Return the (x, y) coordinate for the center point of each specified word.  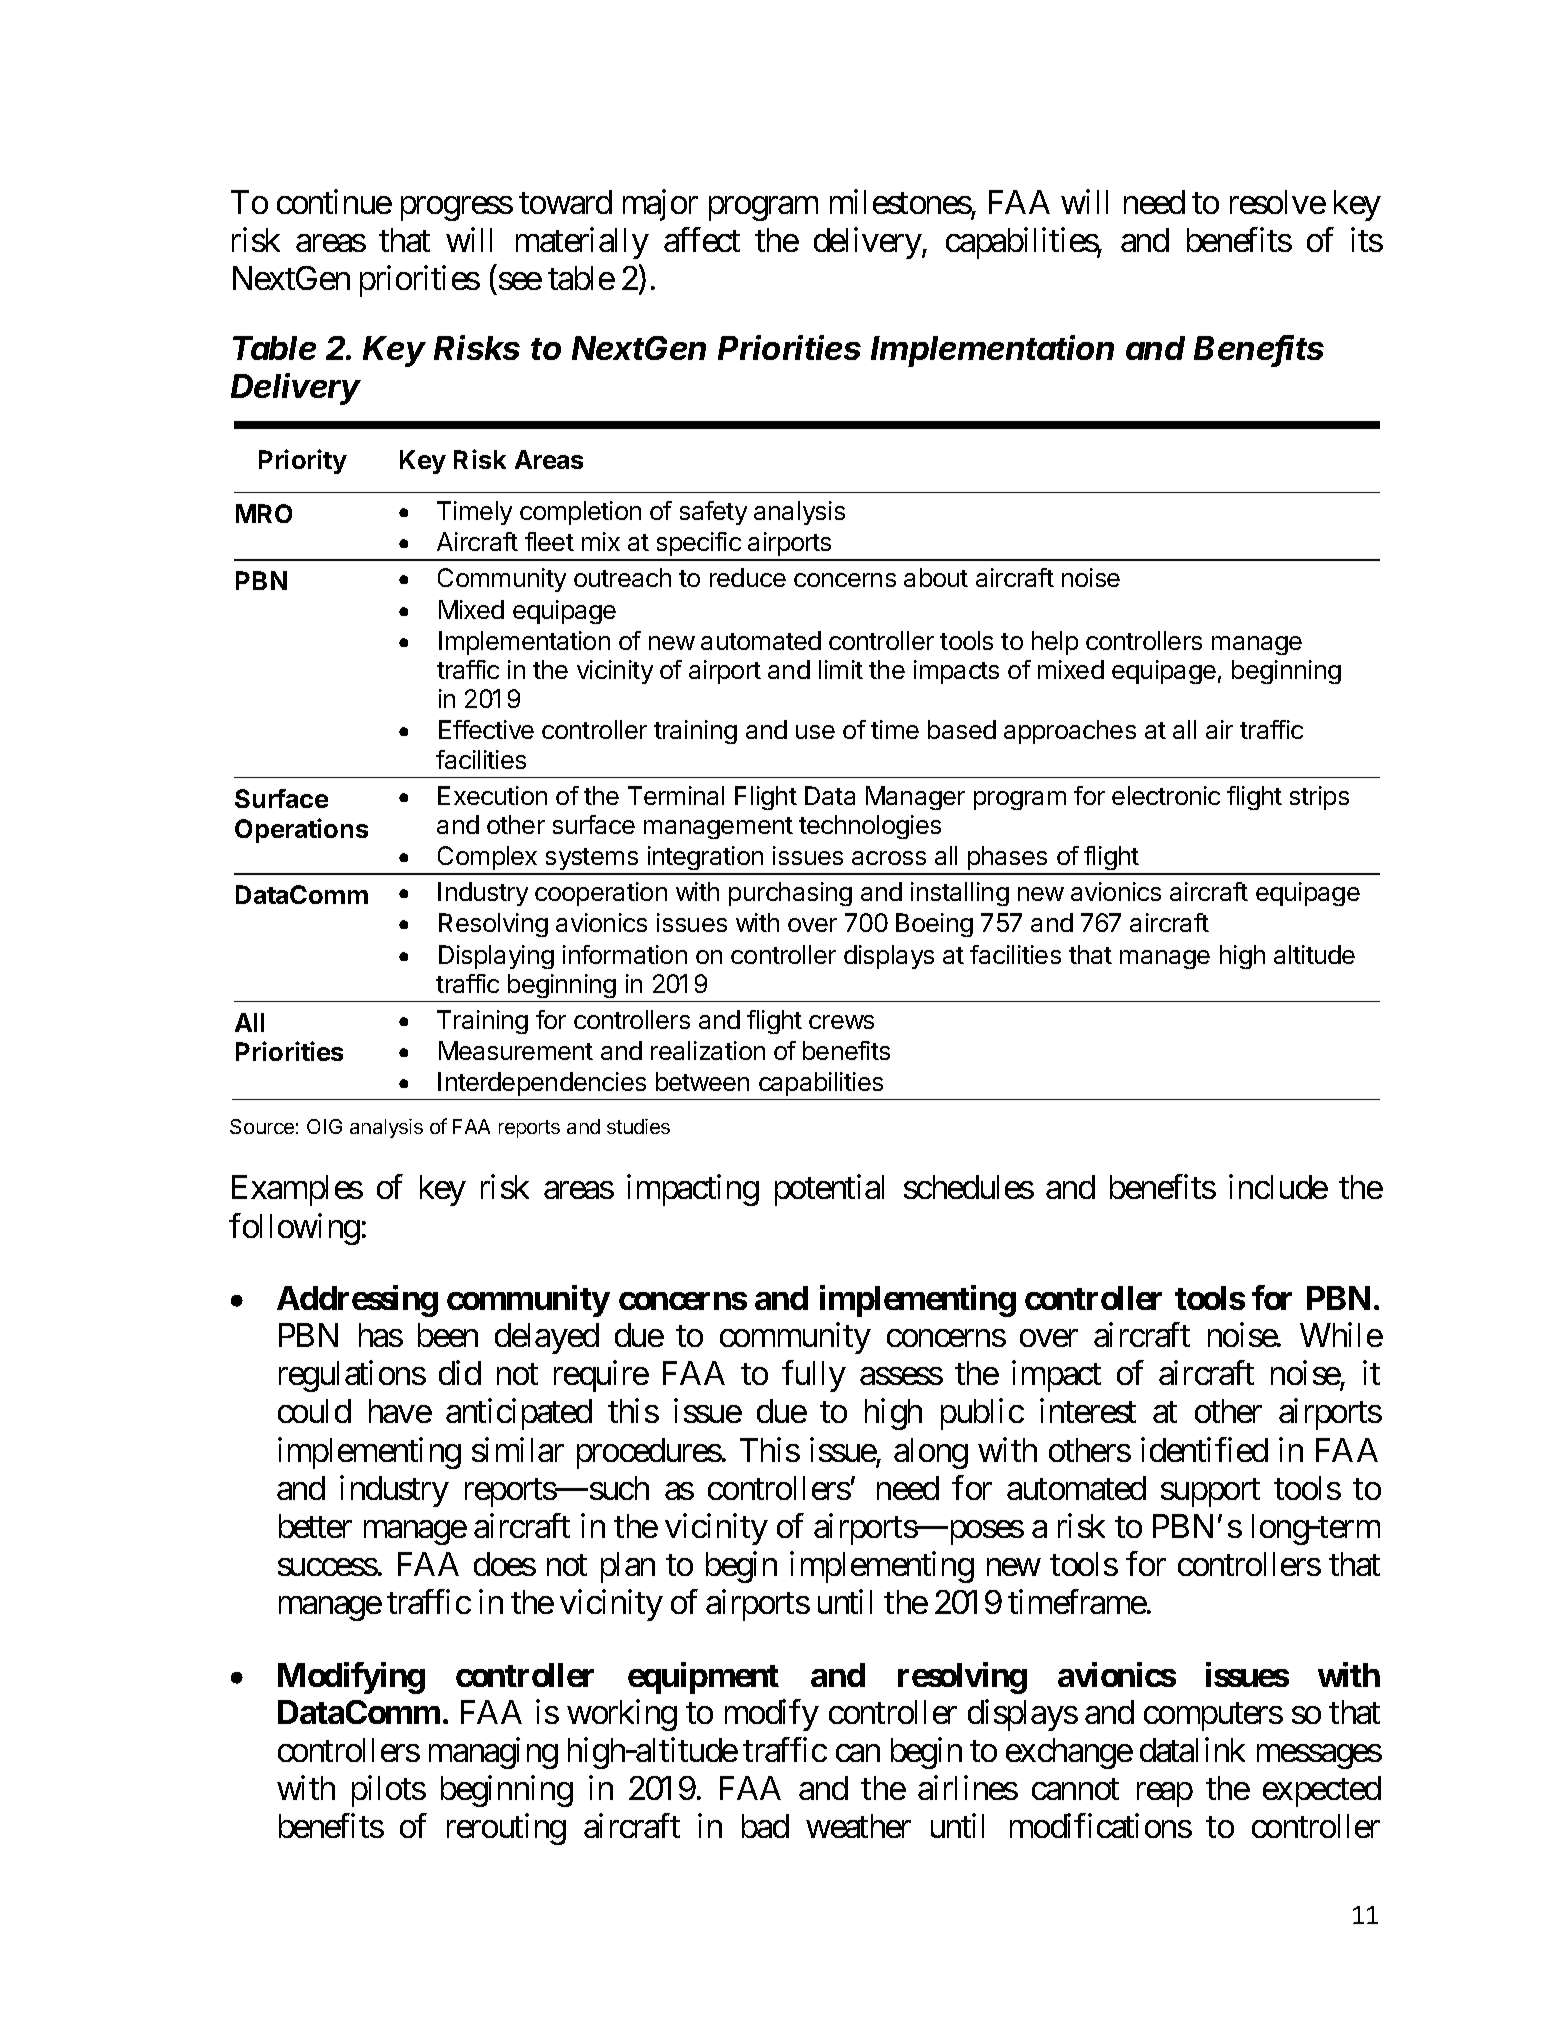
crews (841, 1022)
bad (765, 1826)
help (1055, 643)
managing (493, 1753)
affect (702, 239)
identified (1204, 1449)
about (936, 577)
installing (960, 894)
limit (841, 669)
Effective (486, 729)
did (460, 1373)
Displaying (496, 957)
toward (565, 202)
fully (814, 1376)
